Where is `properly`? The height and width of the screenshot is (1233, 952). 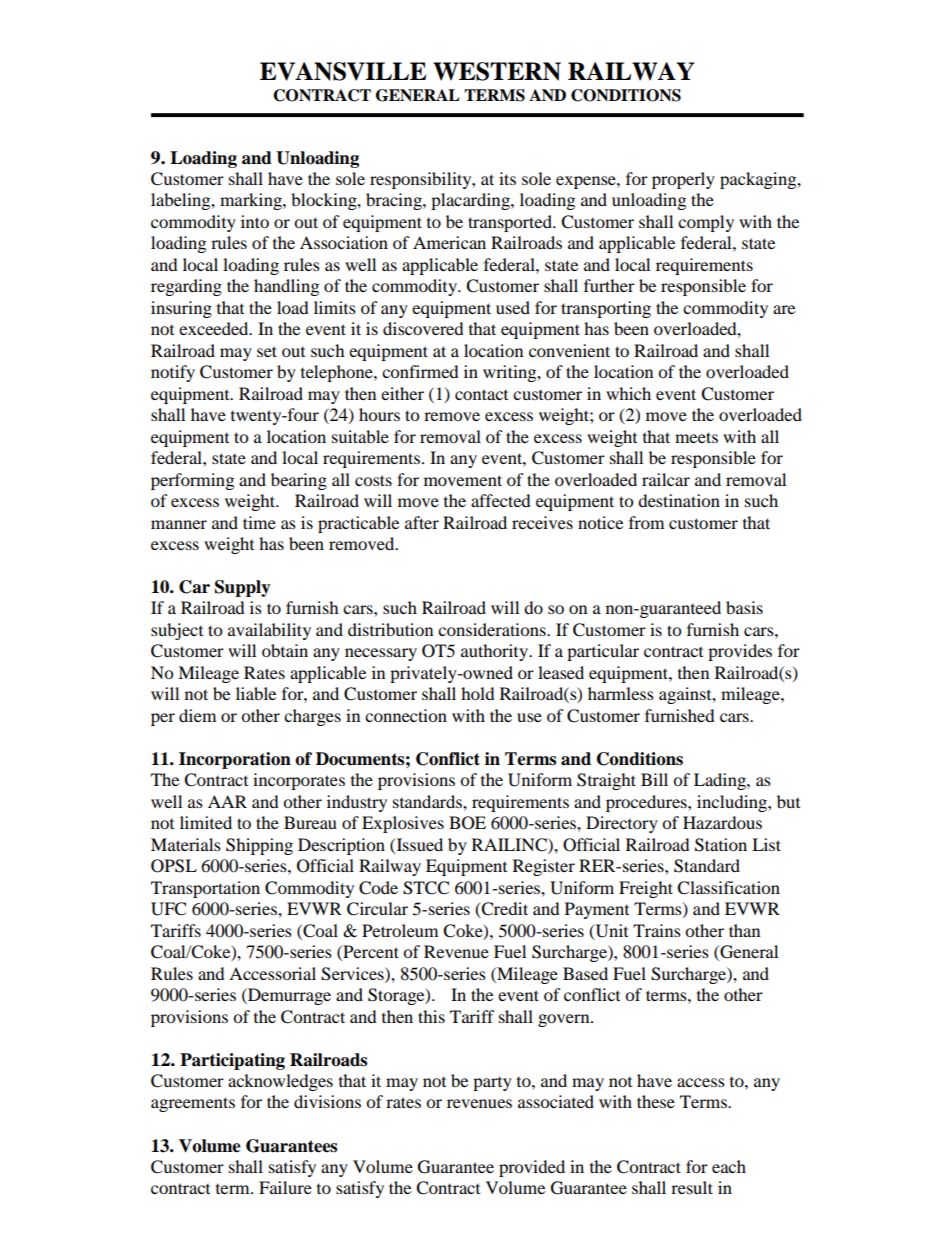
properly is located at coordinates (683, 180).
